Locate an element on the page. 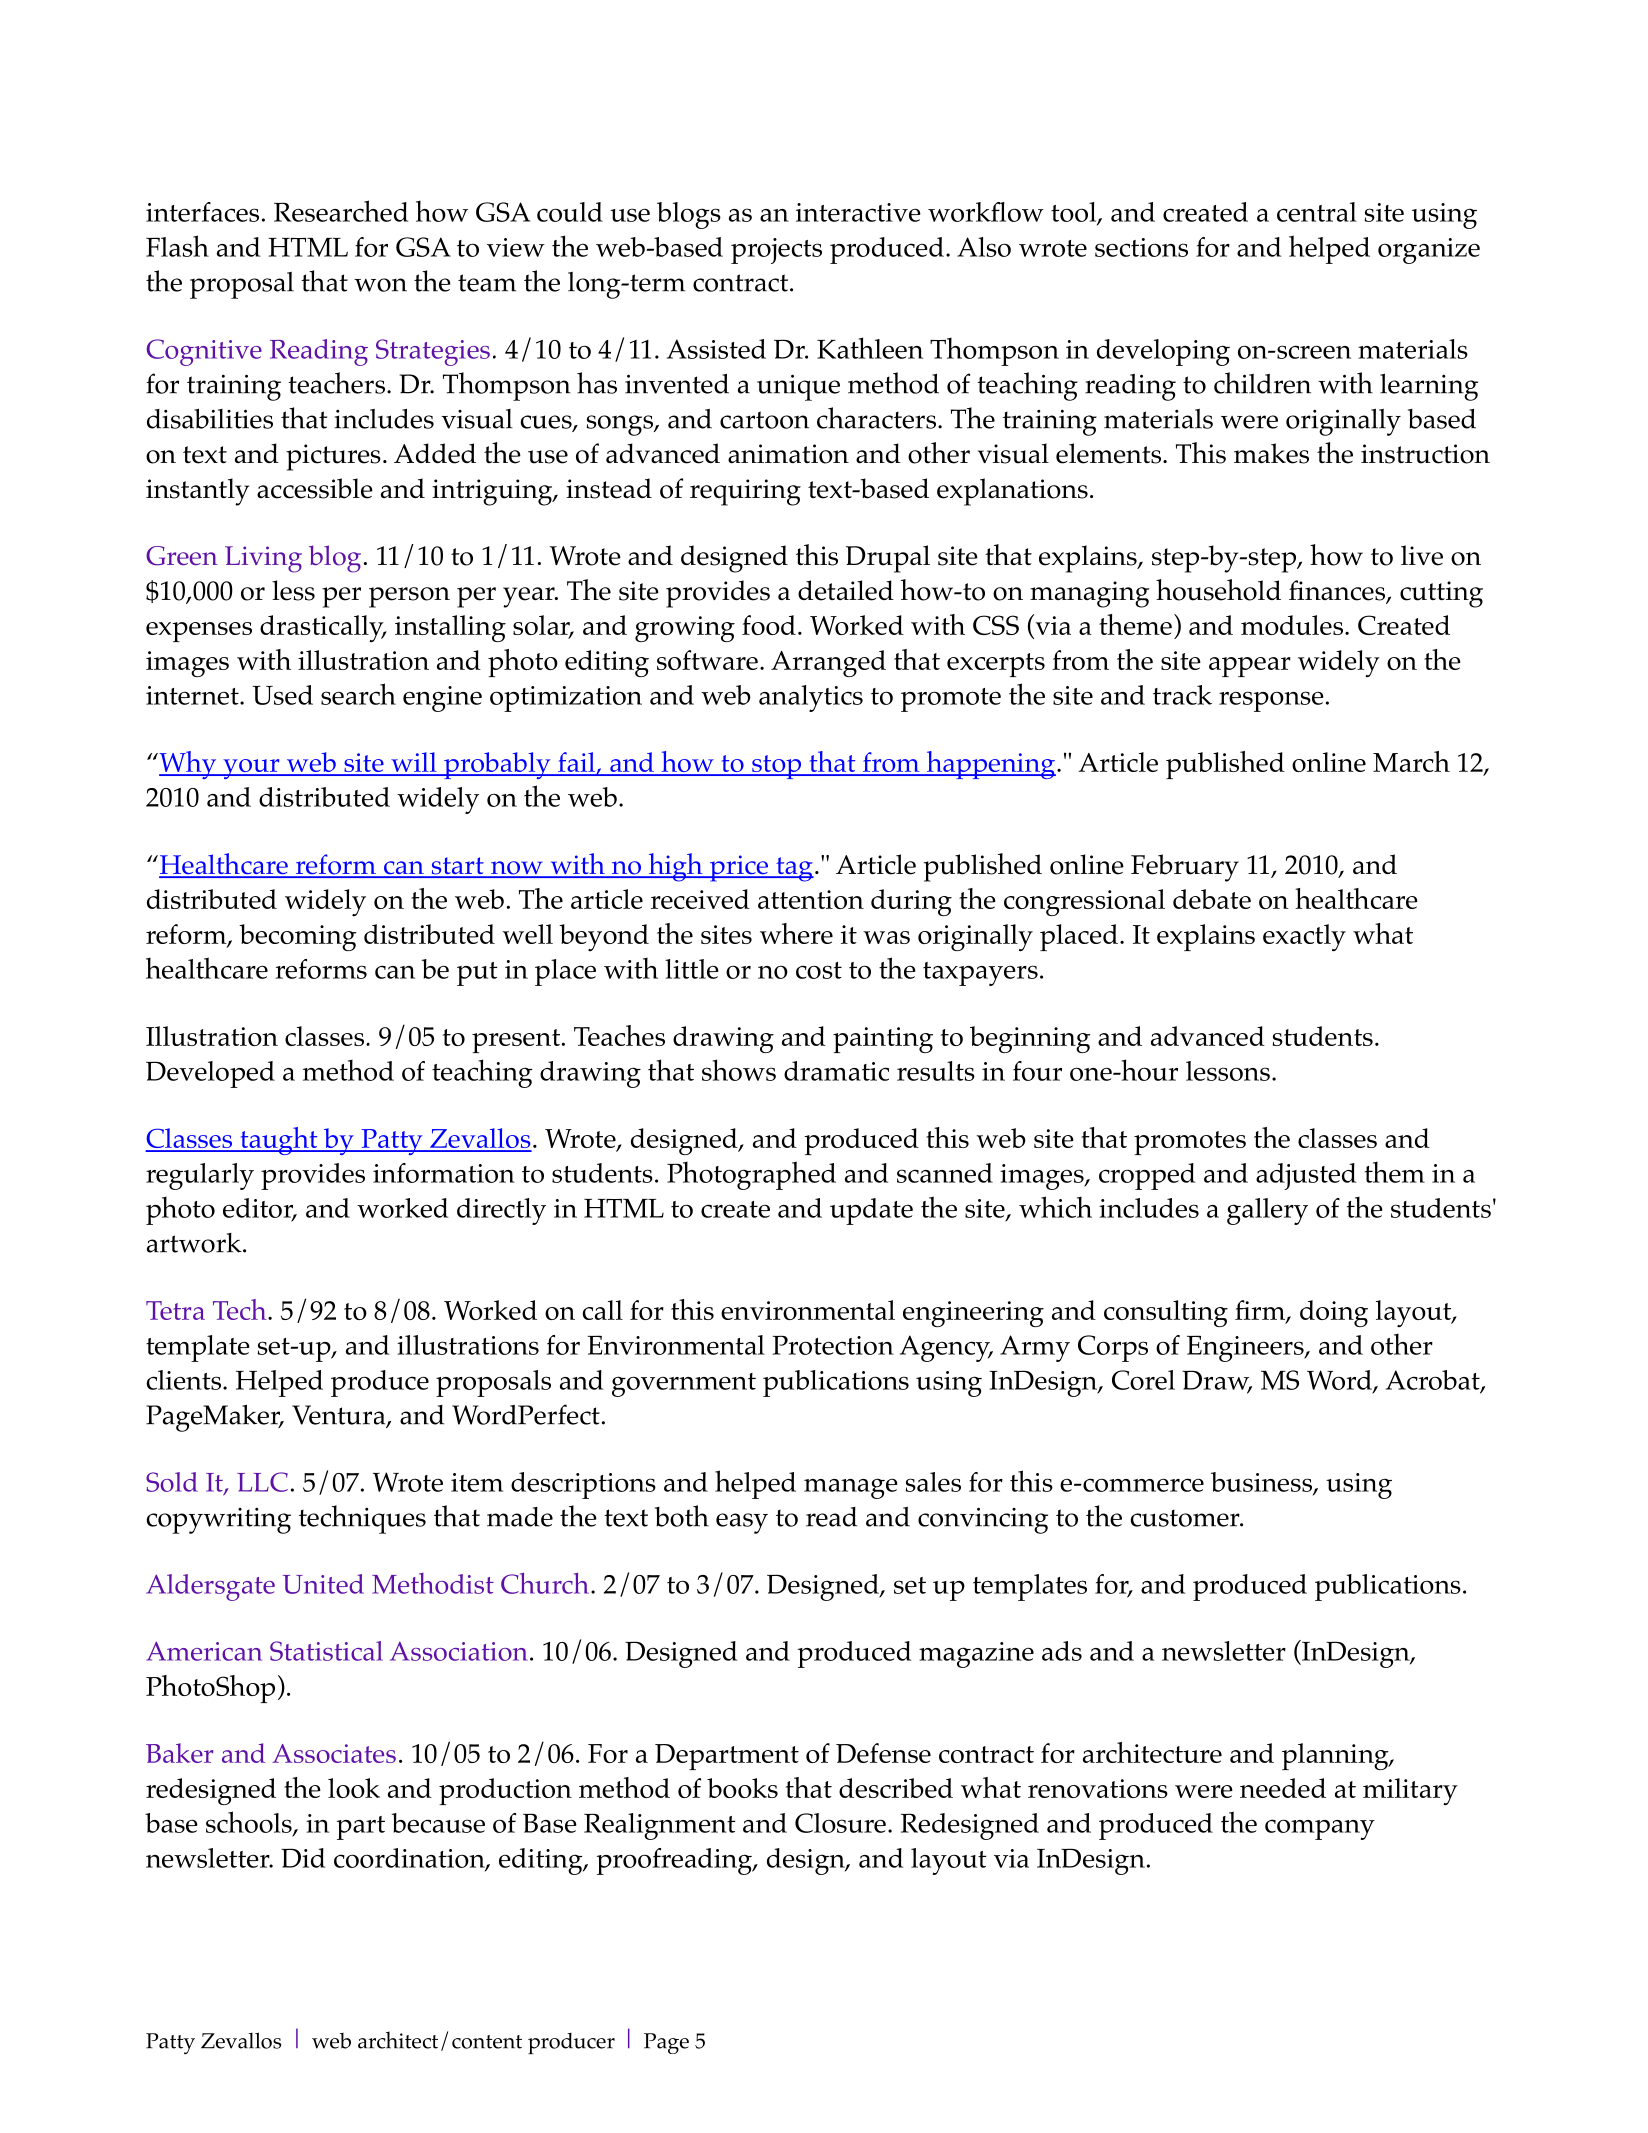  Arranged is located at coordinates (828, 663).
